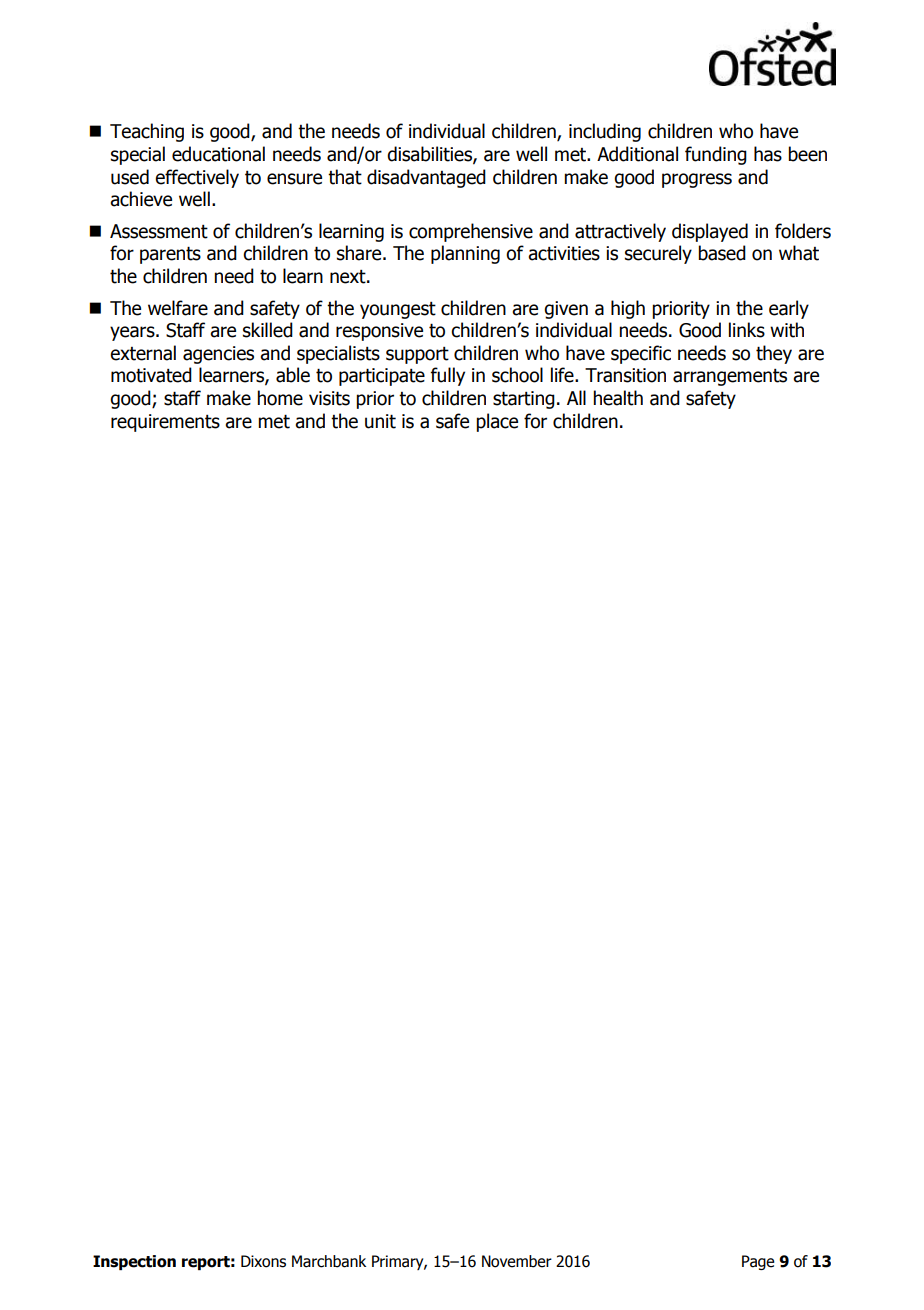 The width and height of the image is (924, 1310). What do you see at coordinates (280, 398) in the image?
I see `home` at bounding box center [280, 398].
